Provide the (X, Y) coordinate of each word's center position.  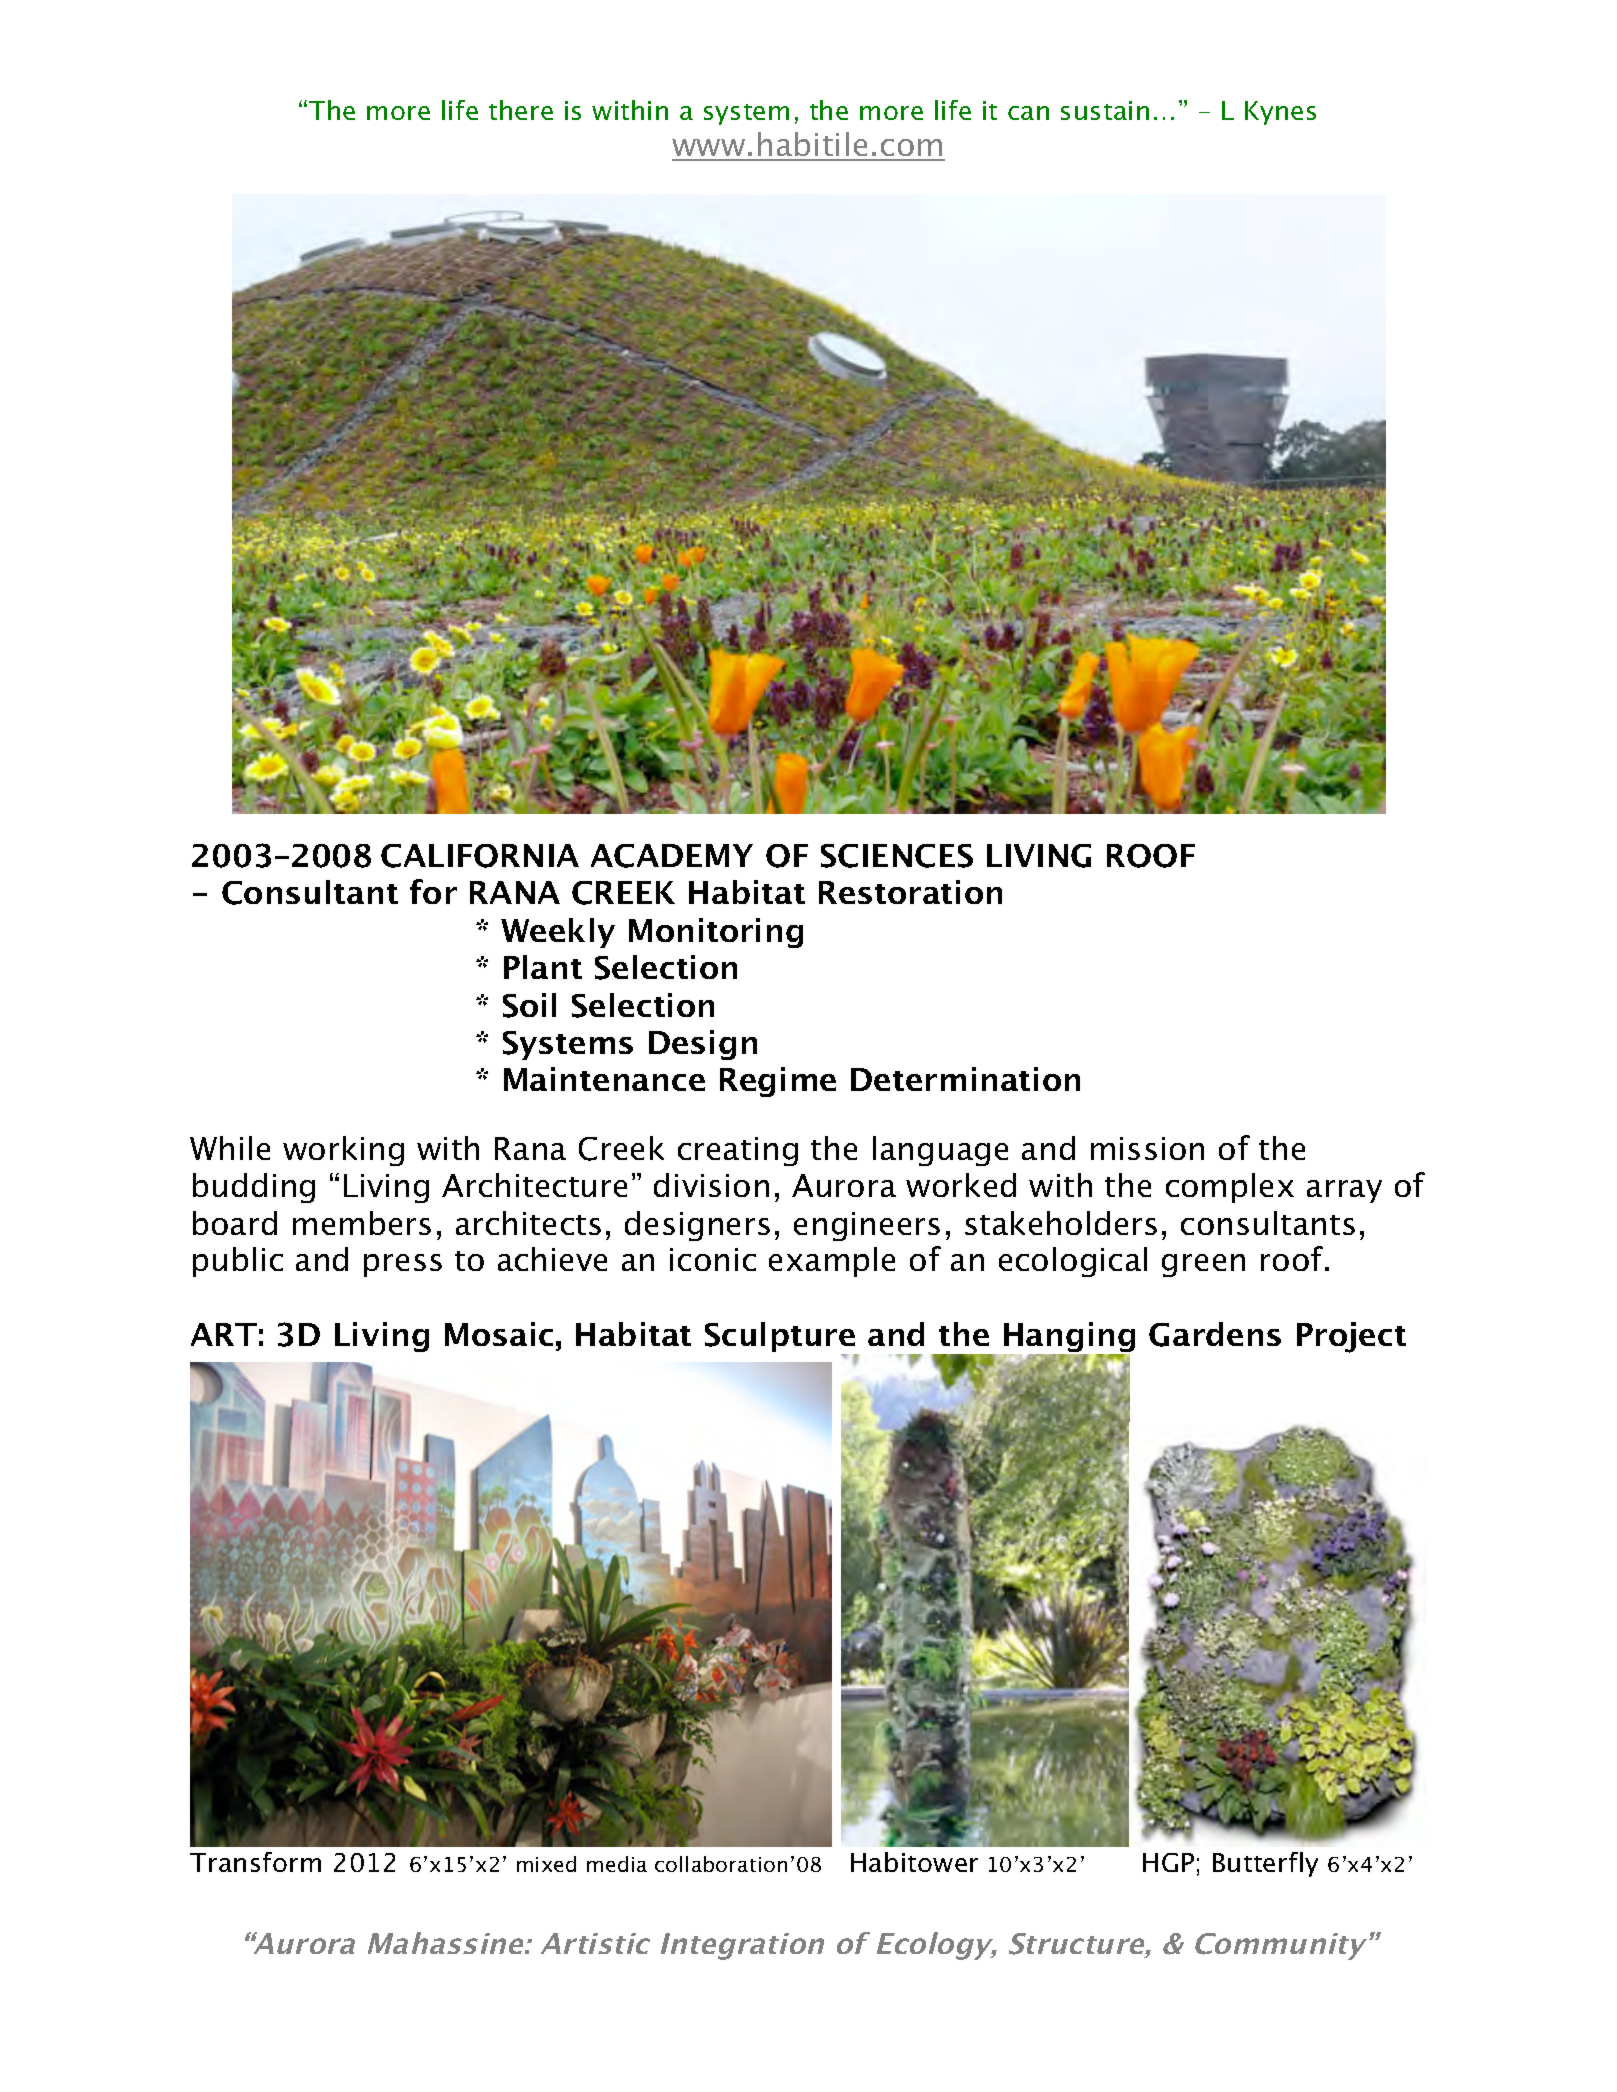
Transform (255, 1862)
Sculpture (781, 1338)
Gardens (1215, 1334)
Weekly (558, 933)
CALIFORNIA (480, 856)
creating (738, 1151)
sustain (1105, 110)
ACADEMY (672, 856)
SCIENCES (897, 856)
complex (1230, 1188)
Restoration (910, 892)
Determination (965, 1079)
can (1028, 113)
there (521, 110)
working (343, 1151)
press (403, 1265)
